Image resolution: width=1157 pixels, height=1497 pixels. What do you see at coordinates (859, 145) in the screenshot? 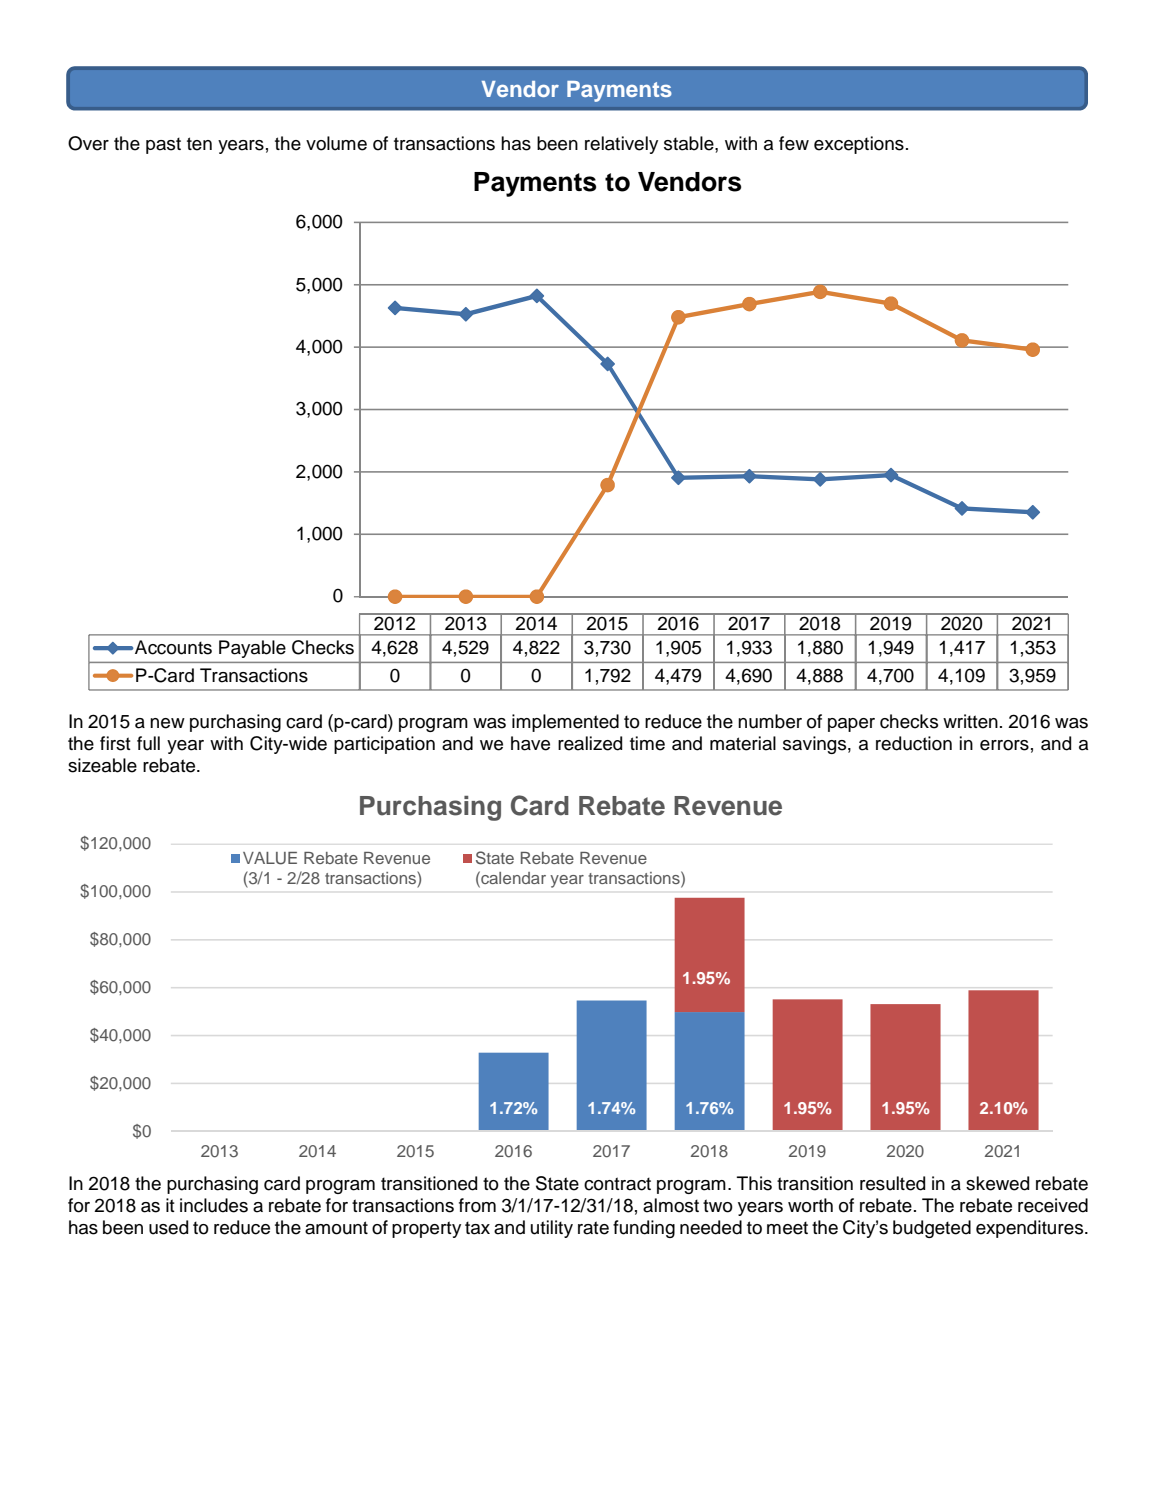
I see `exceptions` at bounding box center [859, 145].
